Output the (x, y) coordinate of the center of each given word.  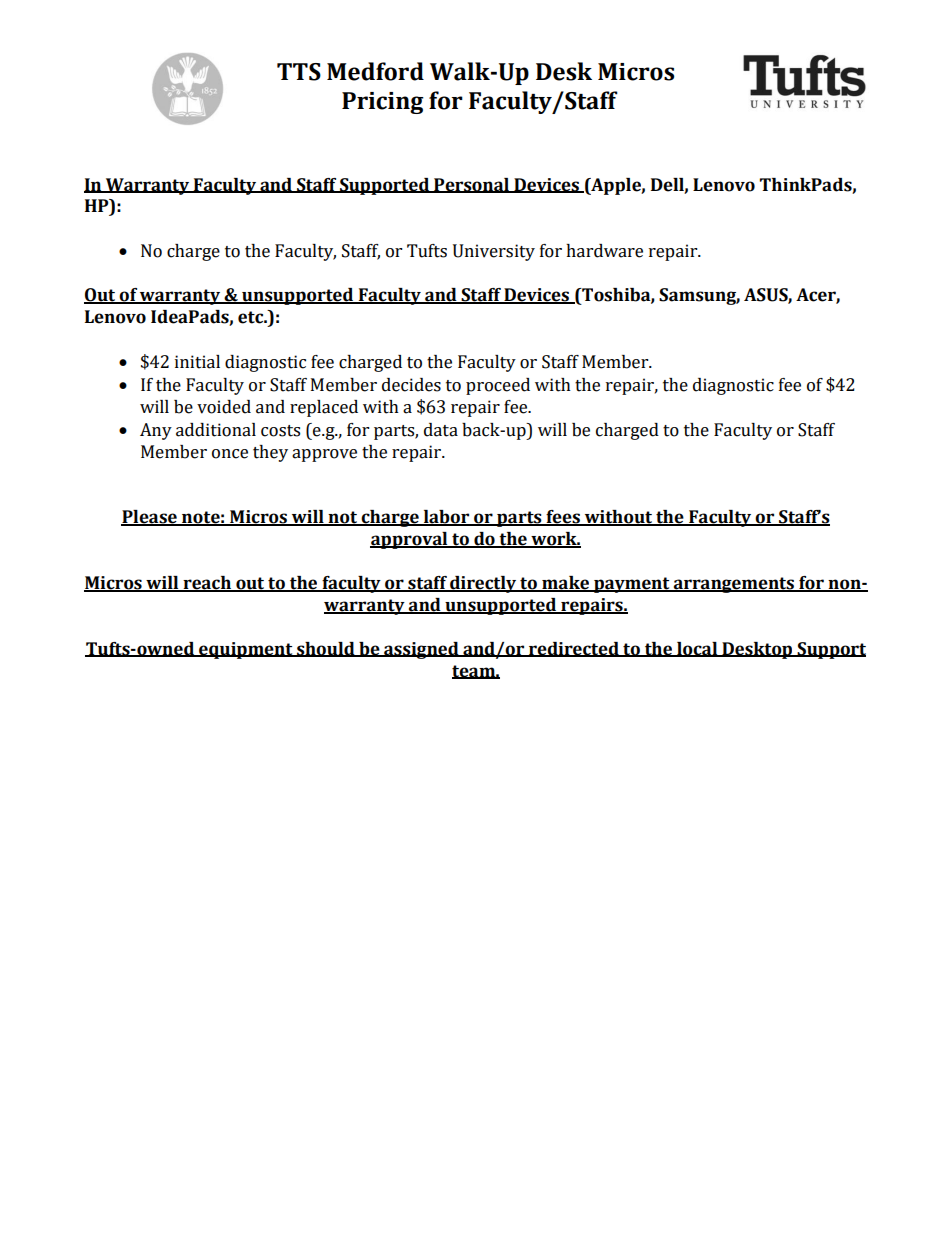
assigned (421, 650)
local (697, 649)
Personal (471, 185)
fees (563, 518)
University (494, 252)
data (441, 430)
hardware (604, 251)
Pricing (383, 103)
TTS (299, 72)
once (230, 454)
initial (197, 362)
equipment (246, 650)
